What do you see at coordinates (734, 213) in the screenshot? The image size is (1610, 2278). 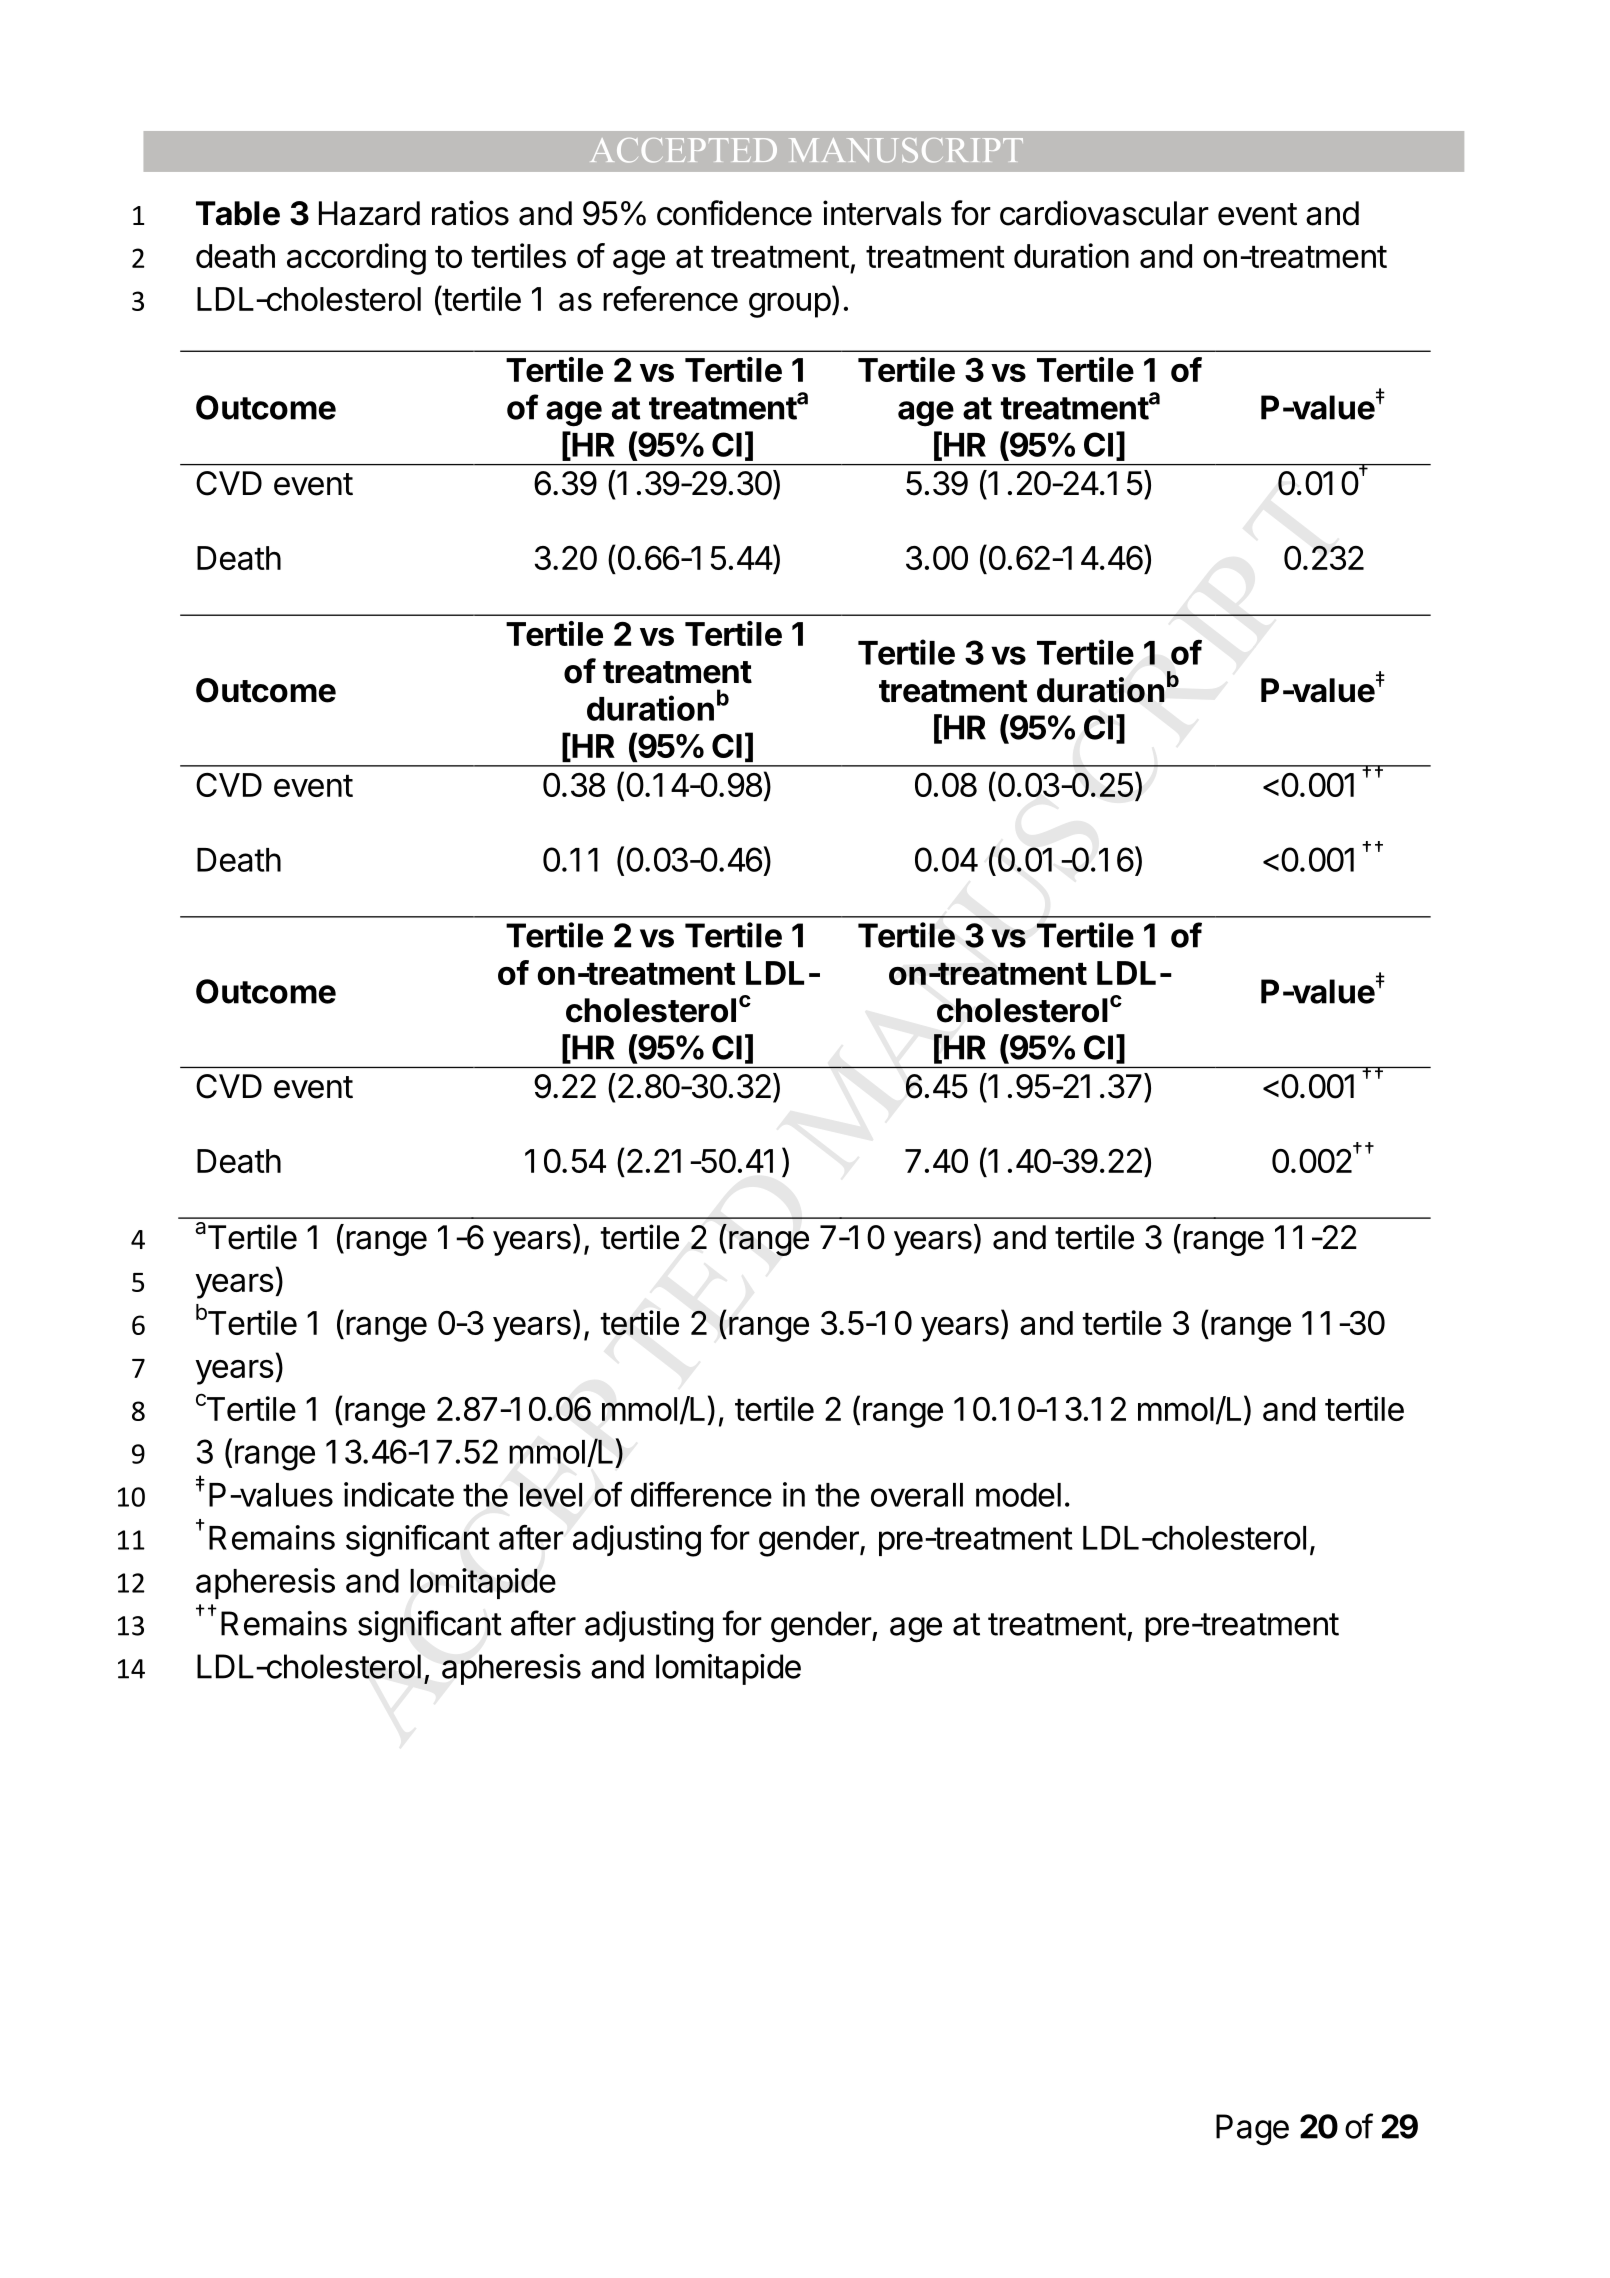 I see `confidence` at bounding box center [734, 213].
